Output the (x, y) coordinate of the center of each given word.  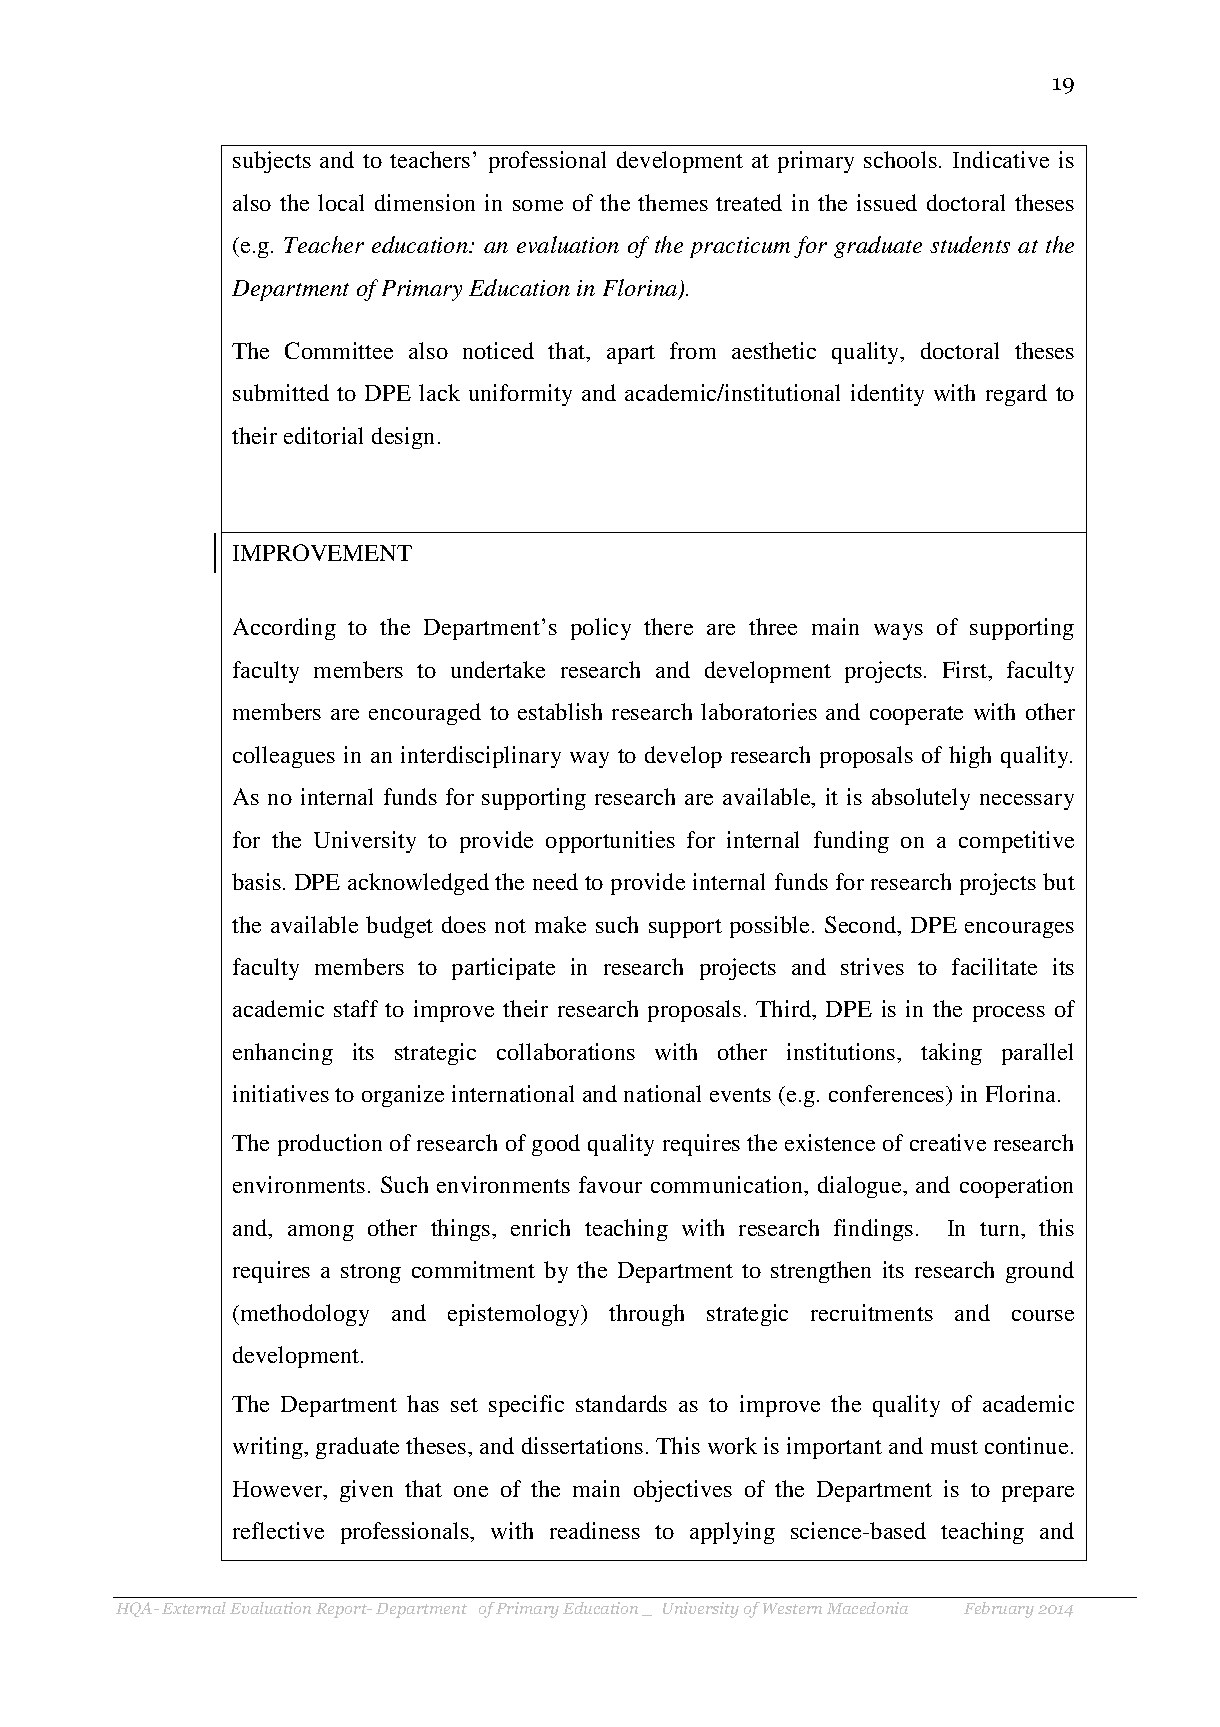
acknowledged (418, 884)
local (341, 202)
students (970, 244)
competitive (1016, 842)
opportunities (610, 842)
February (999, 1610)
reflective (278, 1530)
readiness (595, 1530)
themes (673, 202)
